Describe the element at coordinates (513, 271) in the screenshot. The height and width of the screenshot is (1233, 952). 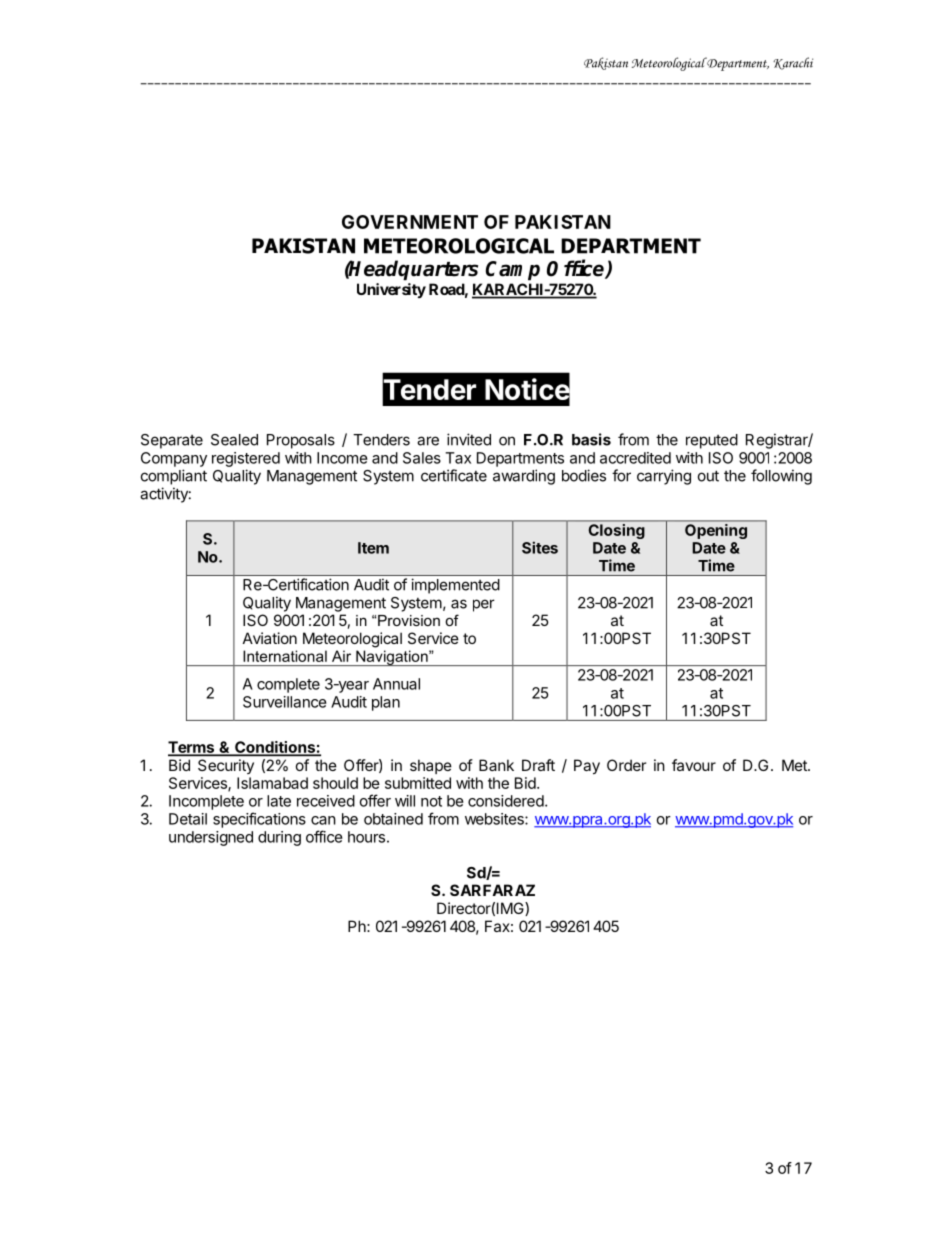
I see `Camp` at that location.
